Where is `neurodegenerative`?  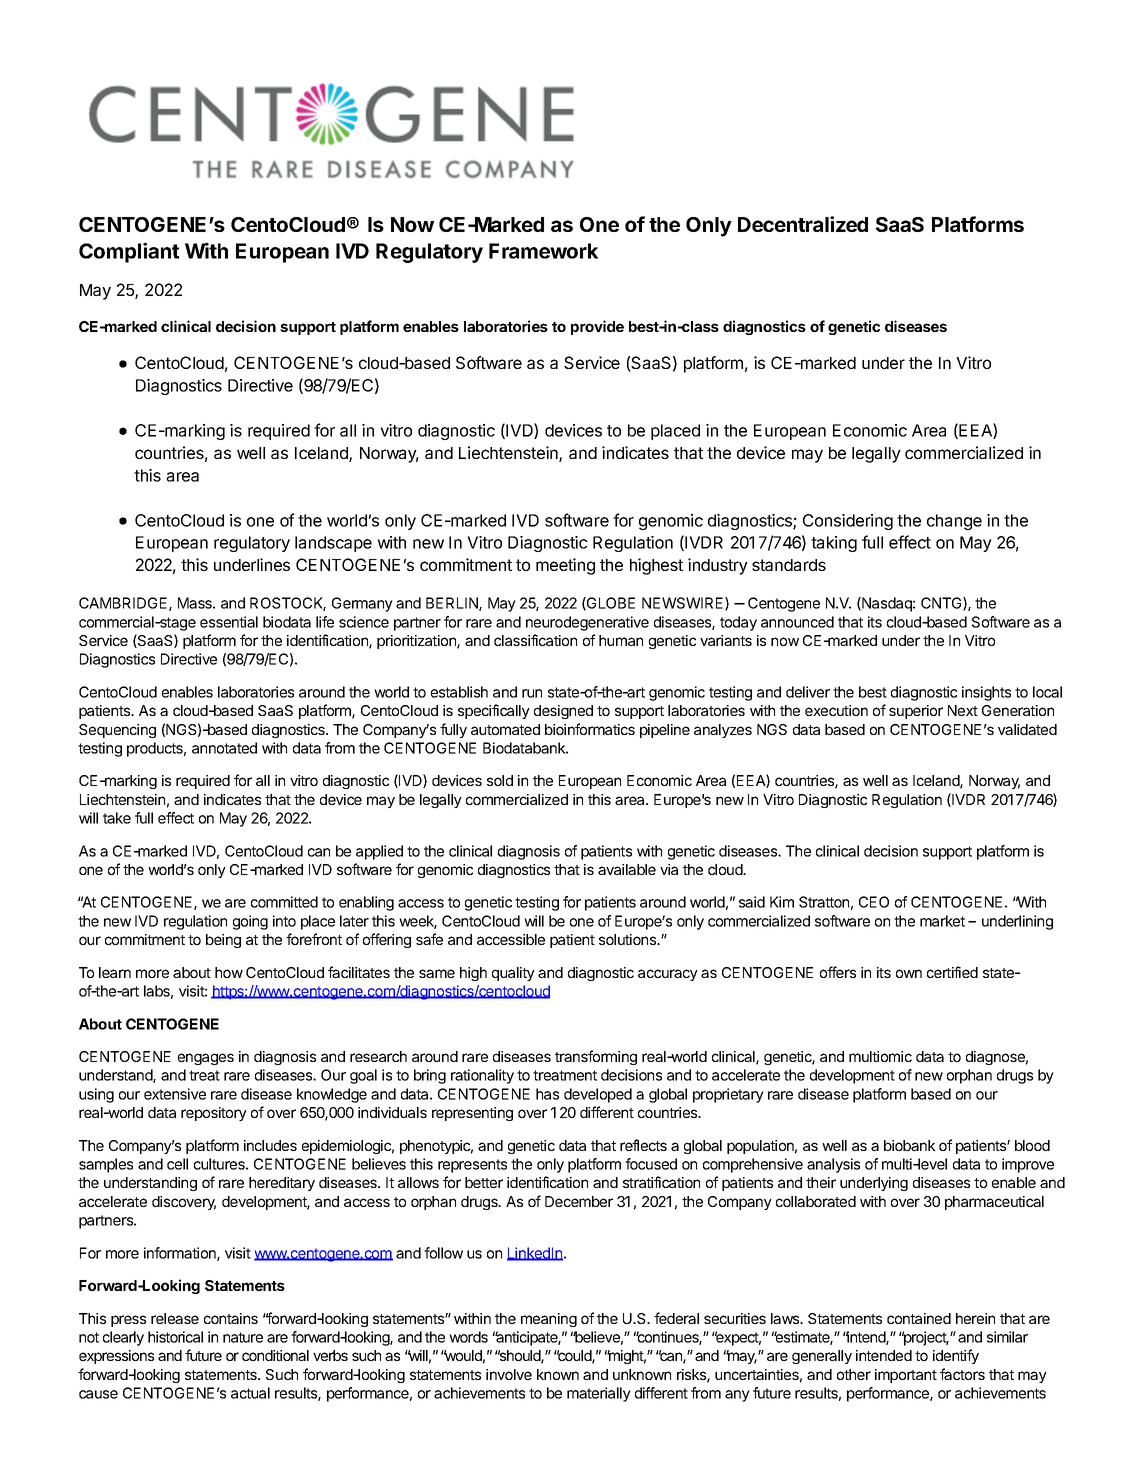
neurodegenerative is located at coordinates (587, 623).
